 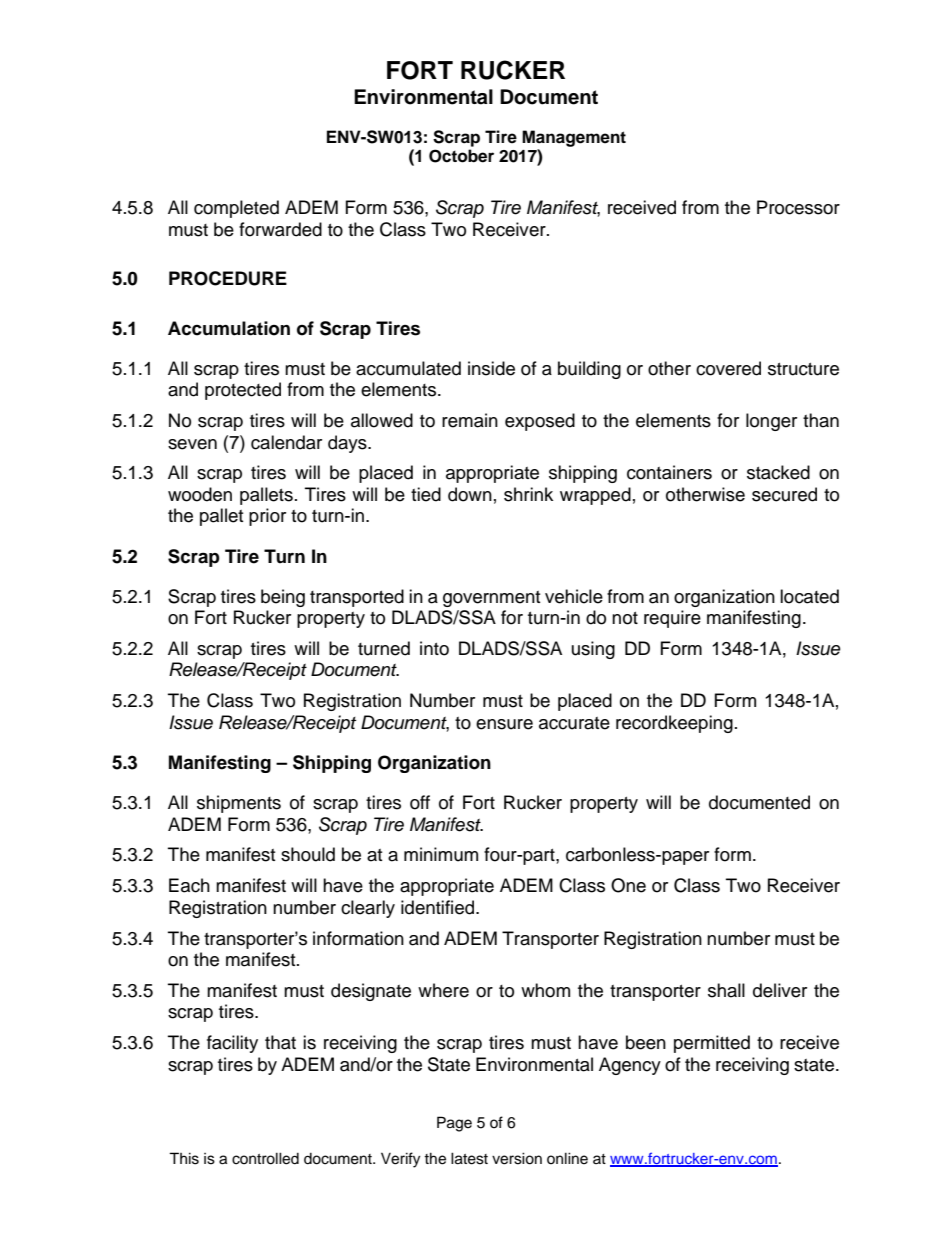 I want to click on being, so click(x=283, y=598).
